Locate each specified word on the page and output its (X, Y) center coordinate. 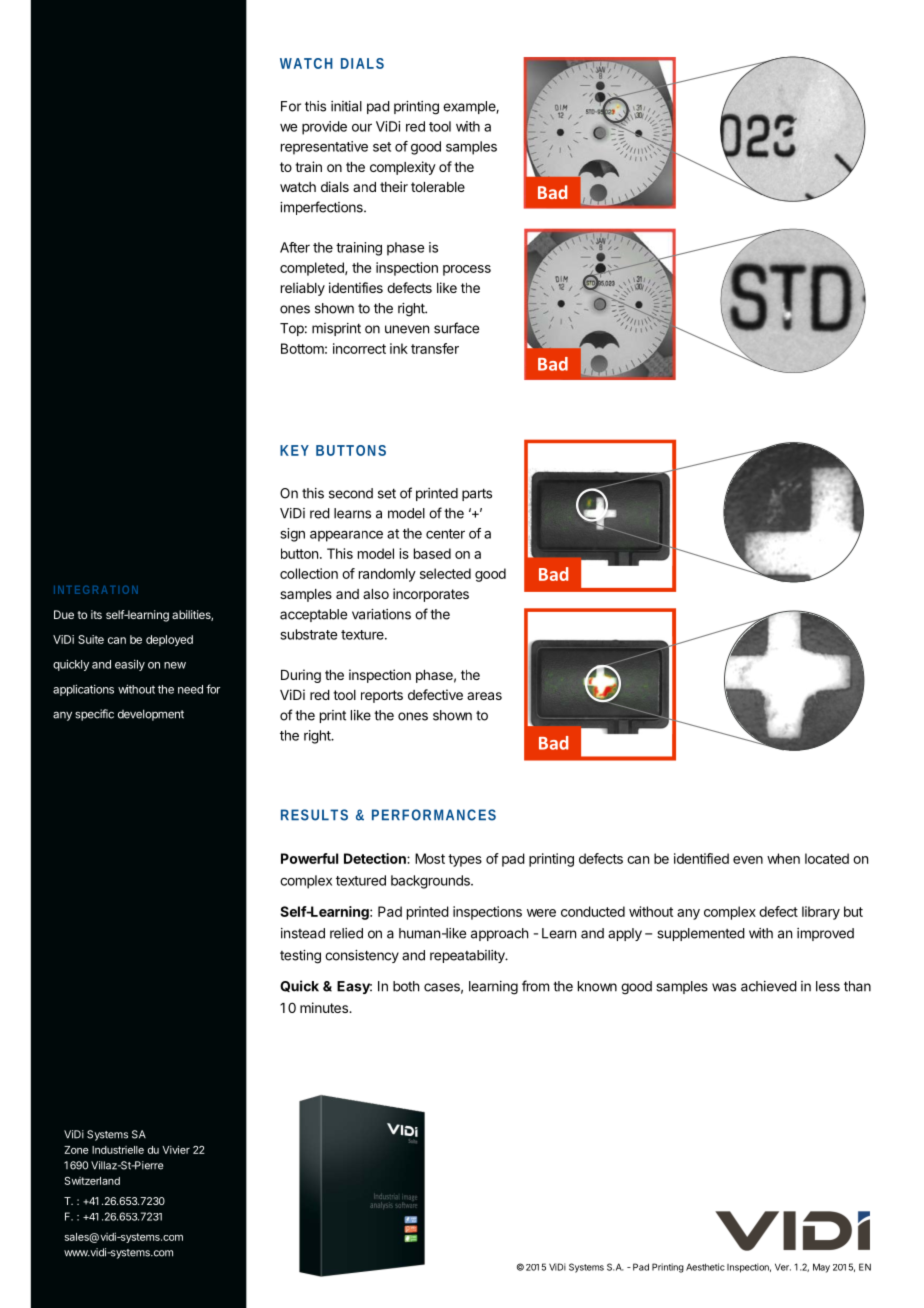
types (465, 860)
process (467, 270)
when (783, 858)
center (445, 534)
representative (324, 148)
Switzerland (92, 1181)
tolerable (438, 187)
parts (477, 494)
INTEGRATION (96, 590)
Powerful (309, 858)
